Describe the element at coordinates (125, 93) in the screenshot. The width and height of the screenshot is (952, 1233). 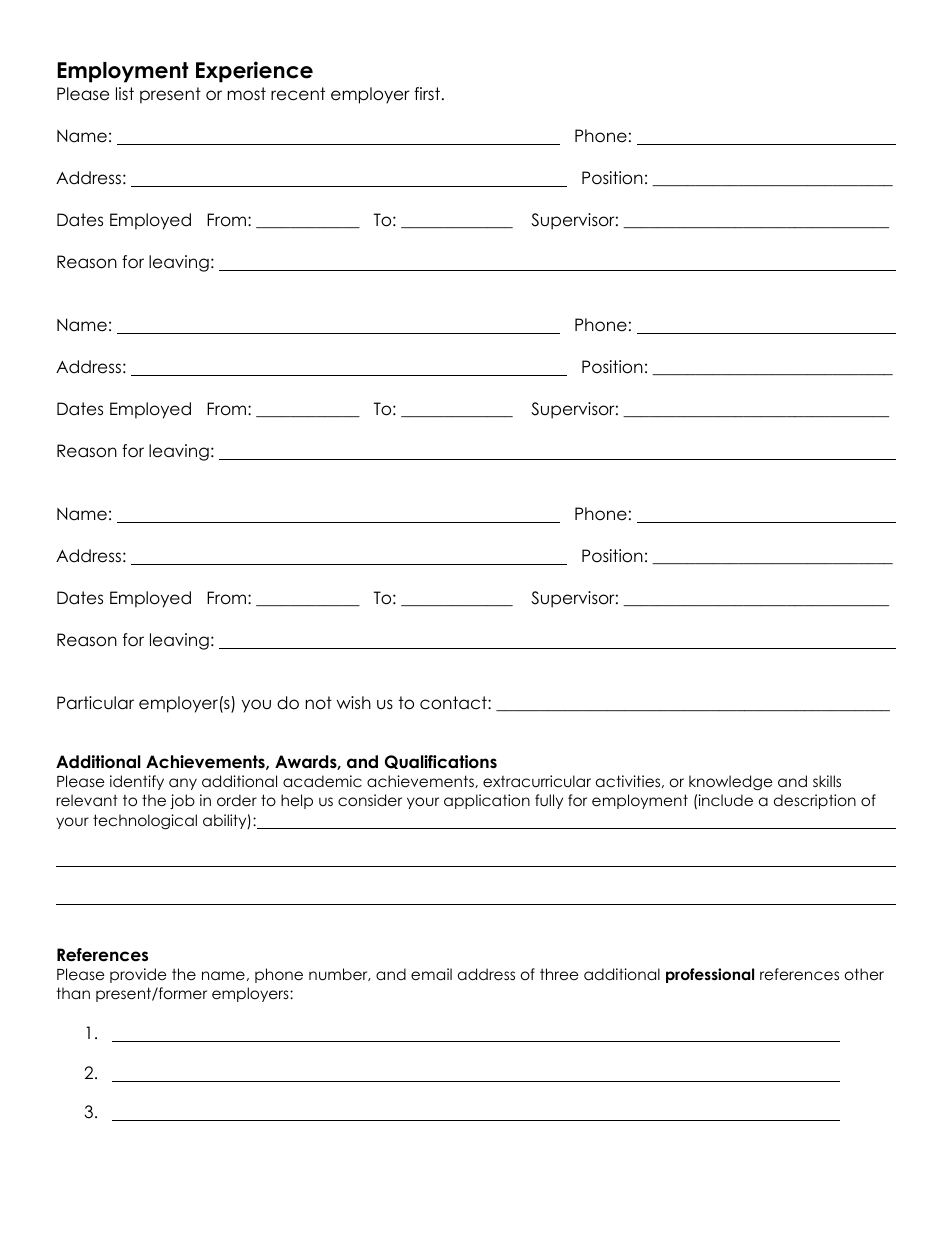
I see `list` at that location.
